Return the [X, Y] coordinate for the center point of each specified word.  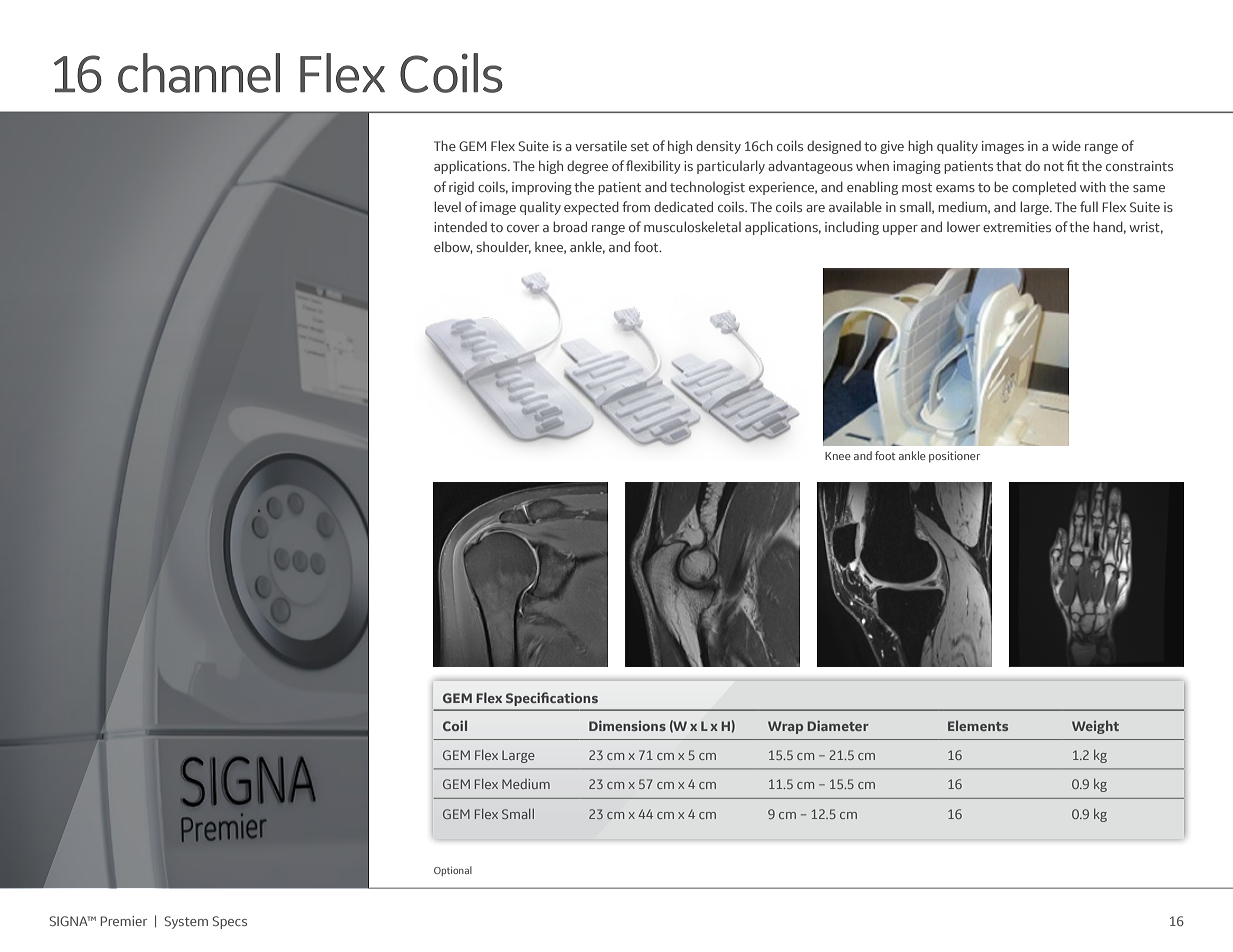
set [640, 146]
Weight [1095, 727]
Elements [978, 725]
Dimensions [627, 725]
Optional [453, 871]
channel [199, 73]
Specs [230, 922]
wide [1066, 146]
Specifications [552, 699]
